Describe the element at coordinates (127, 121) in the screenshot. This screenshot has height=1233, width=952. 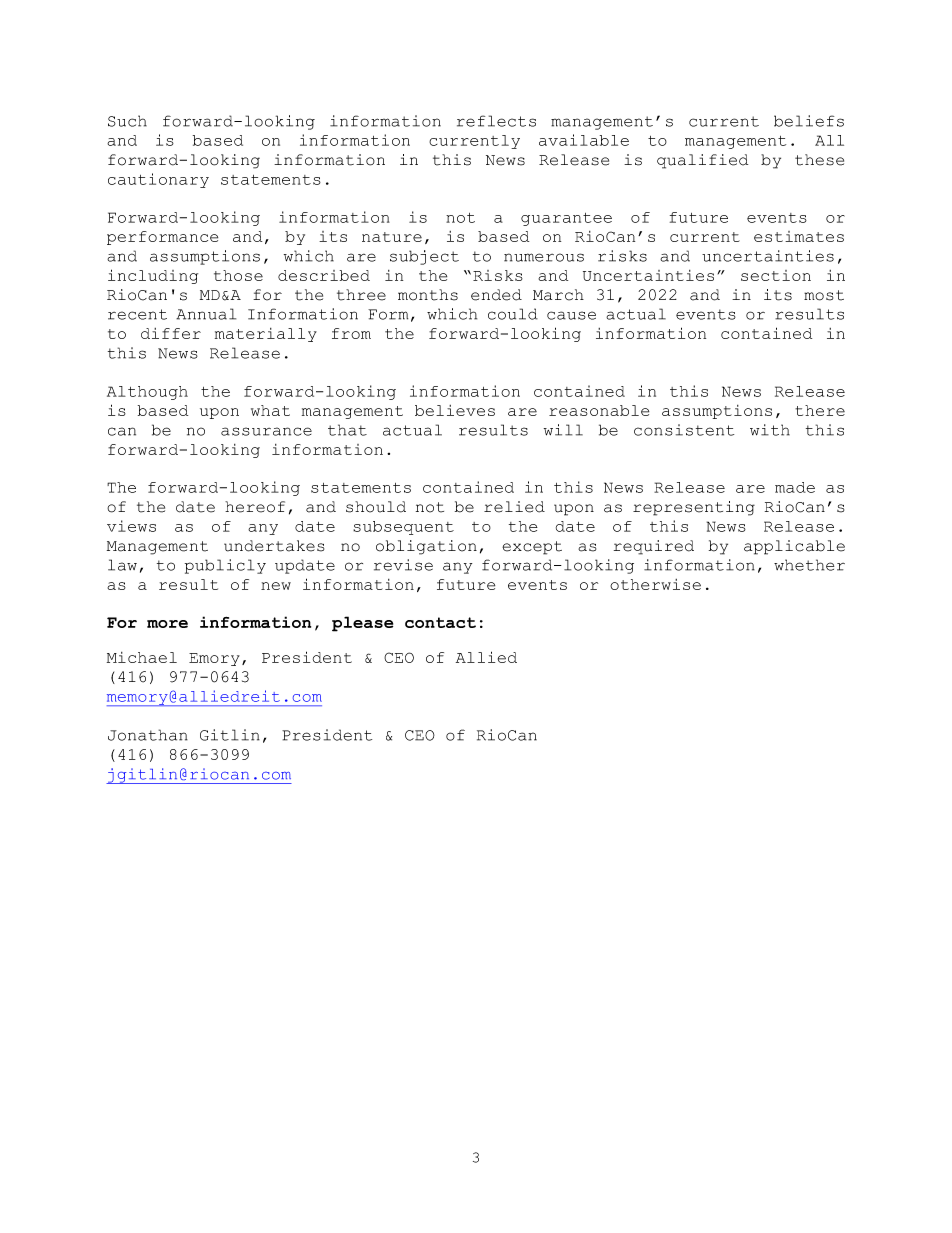
I see `Such` at that location.
